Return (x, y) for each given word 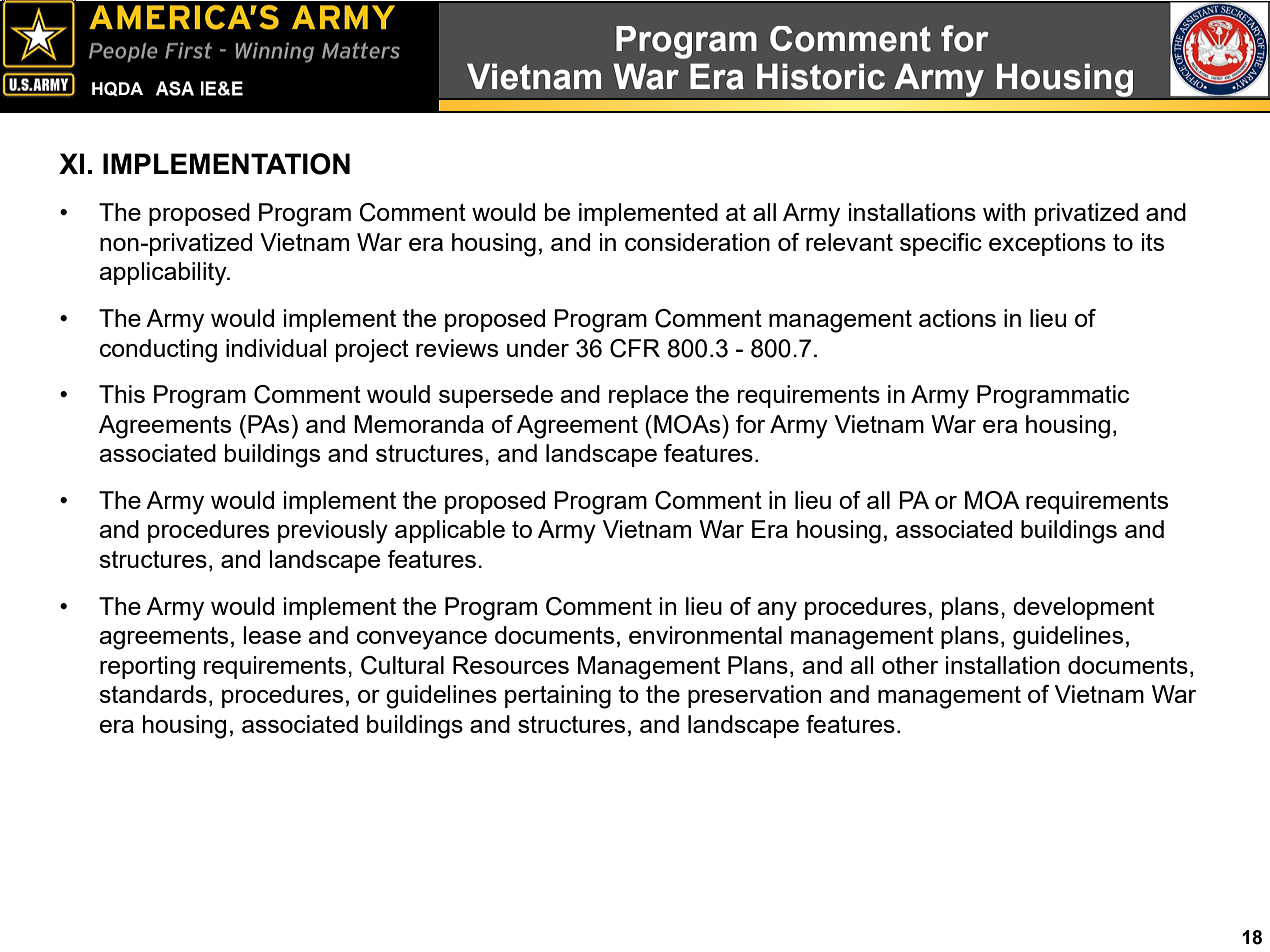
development (1083, 608)
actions (957, 318)
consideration (697, 242)
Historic (821, 76)
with (1004, 212)
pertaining (558, 697)
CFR (635, 348)
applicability (164, 274)
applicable (450, 531)
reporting (147, 668)
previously (333, 532)
